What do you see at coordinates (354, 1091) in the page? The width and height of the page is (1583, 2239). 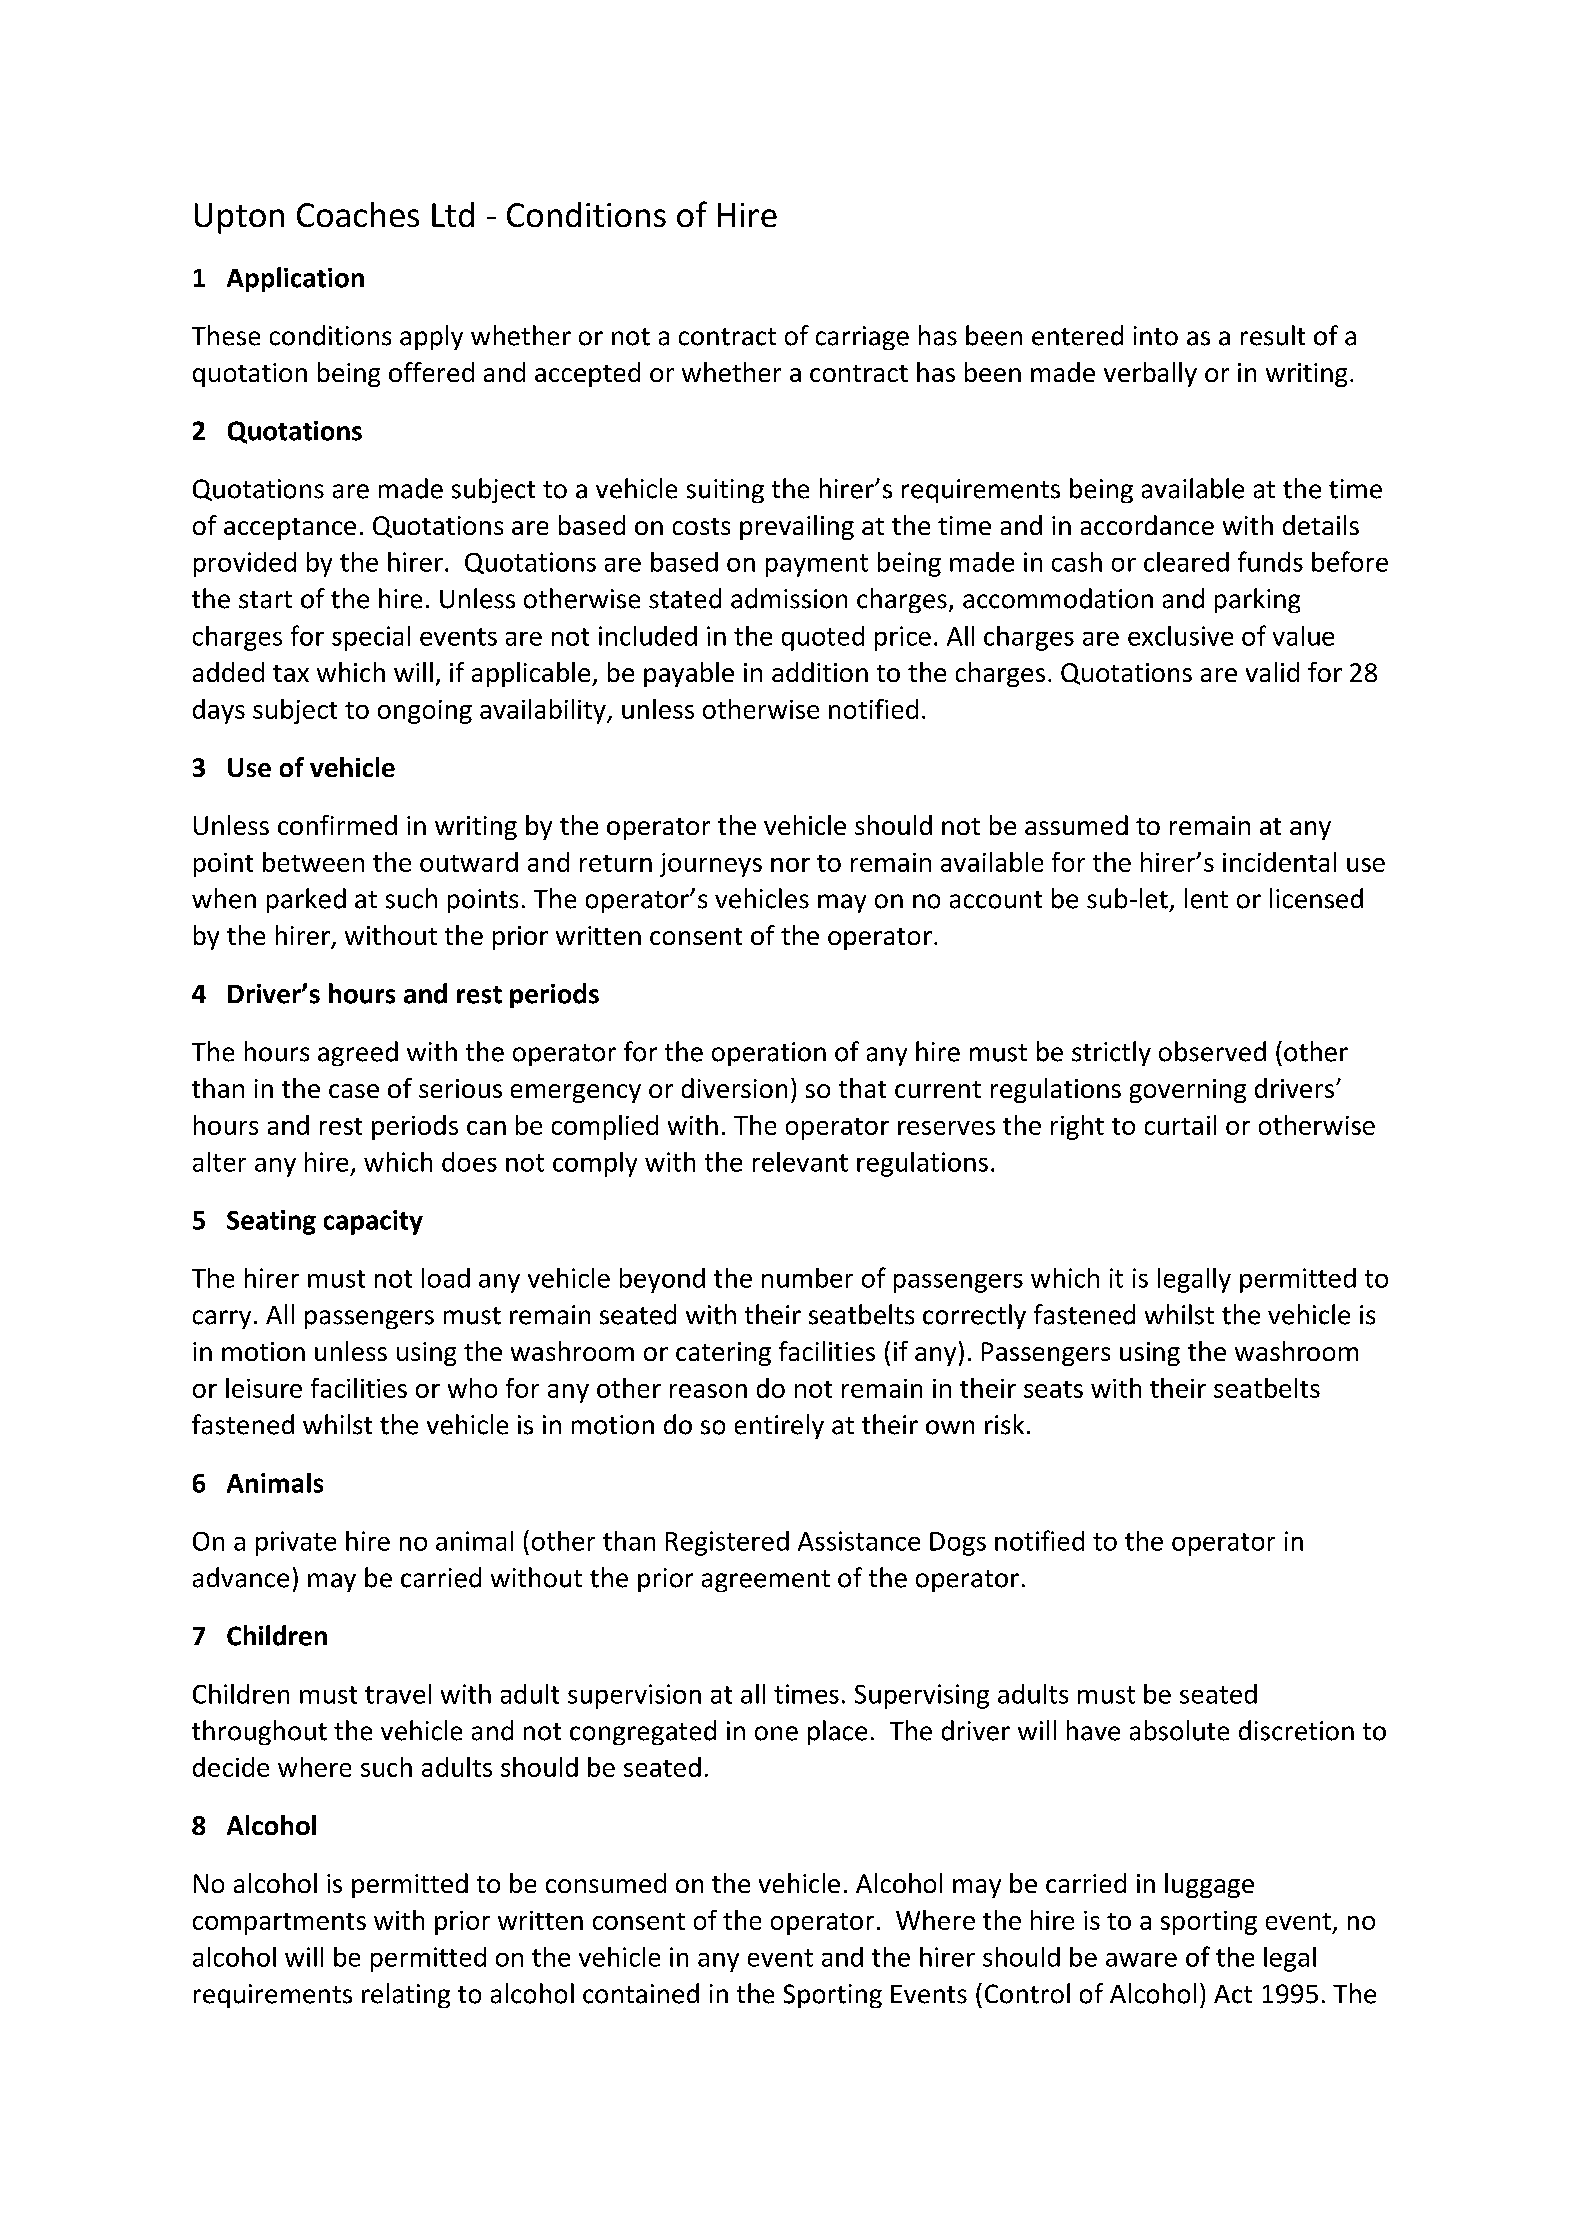 I see `case` at bounding box center [354, 1091].
